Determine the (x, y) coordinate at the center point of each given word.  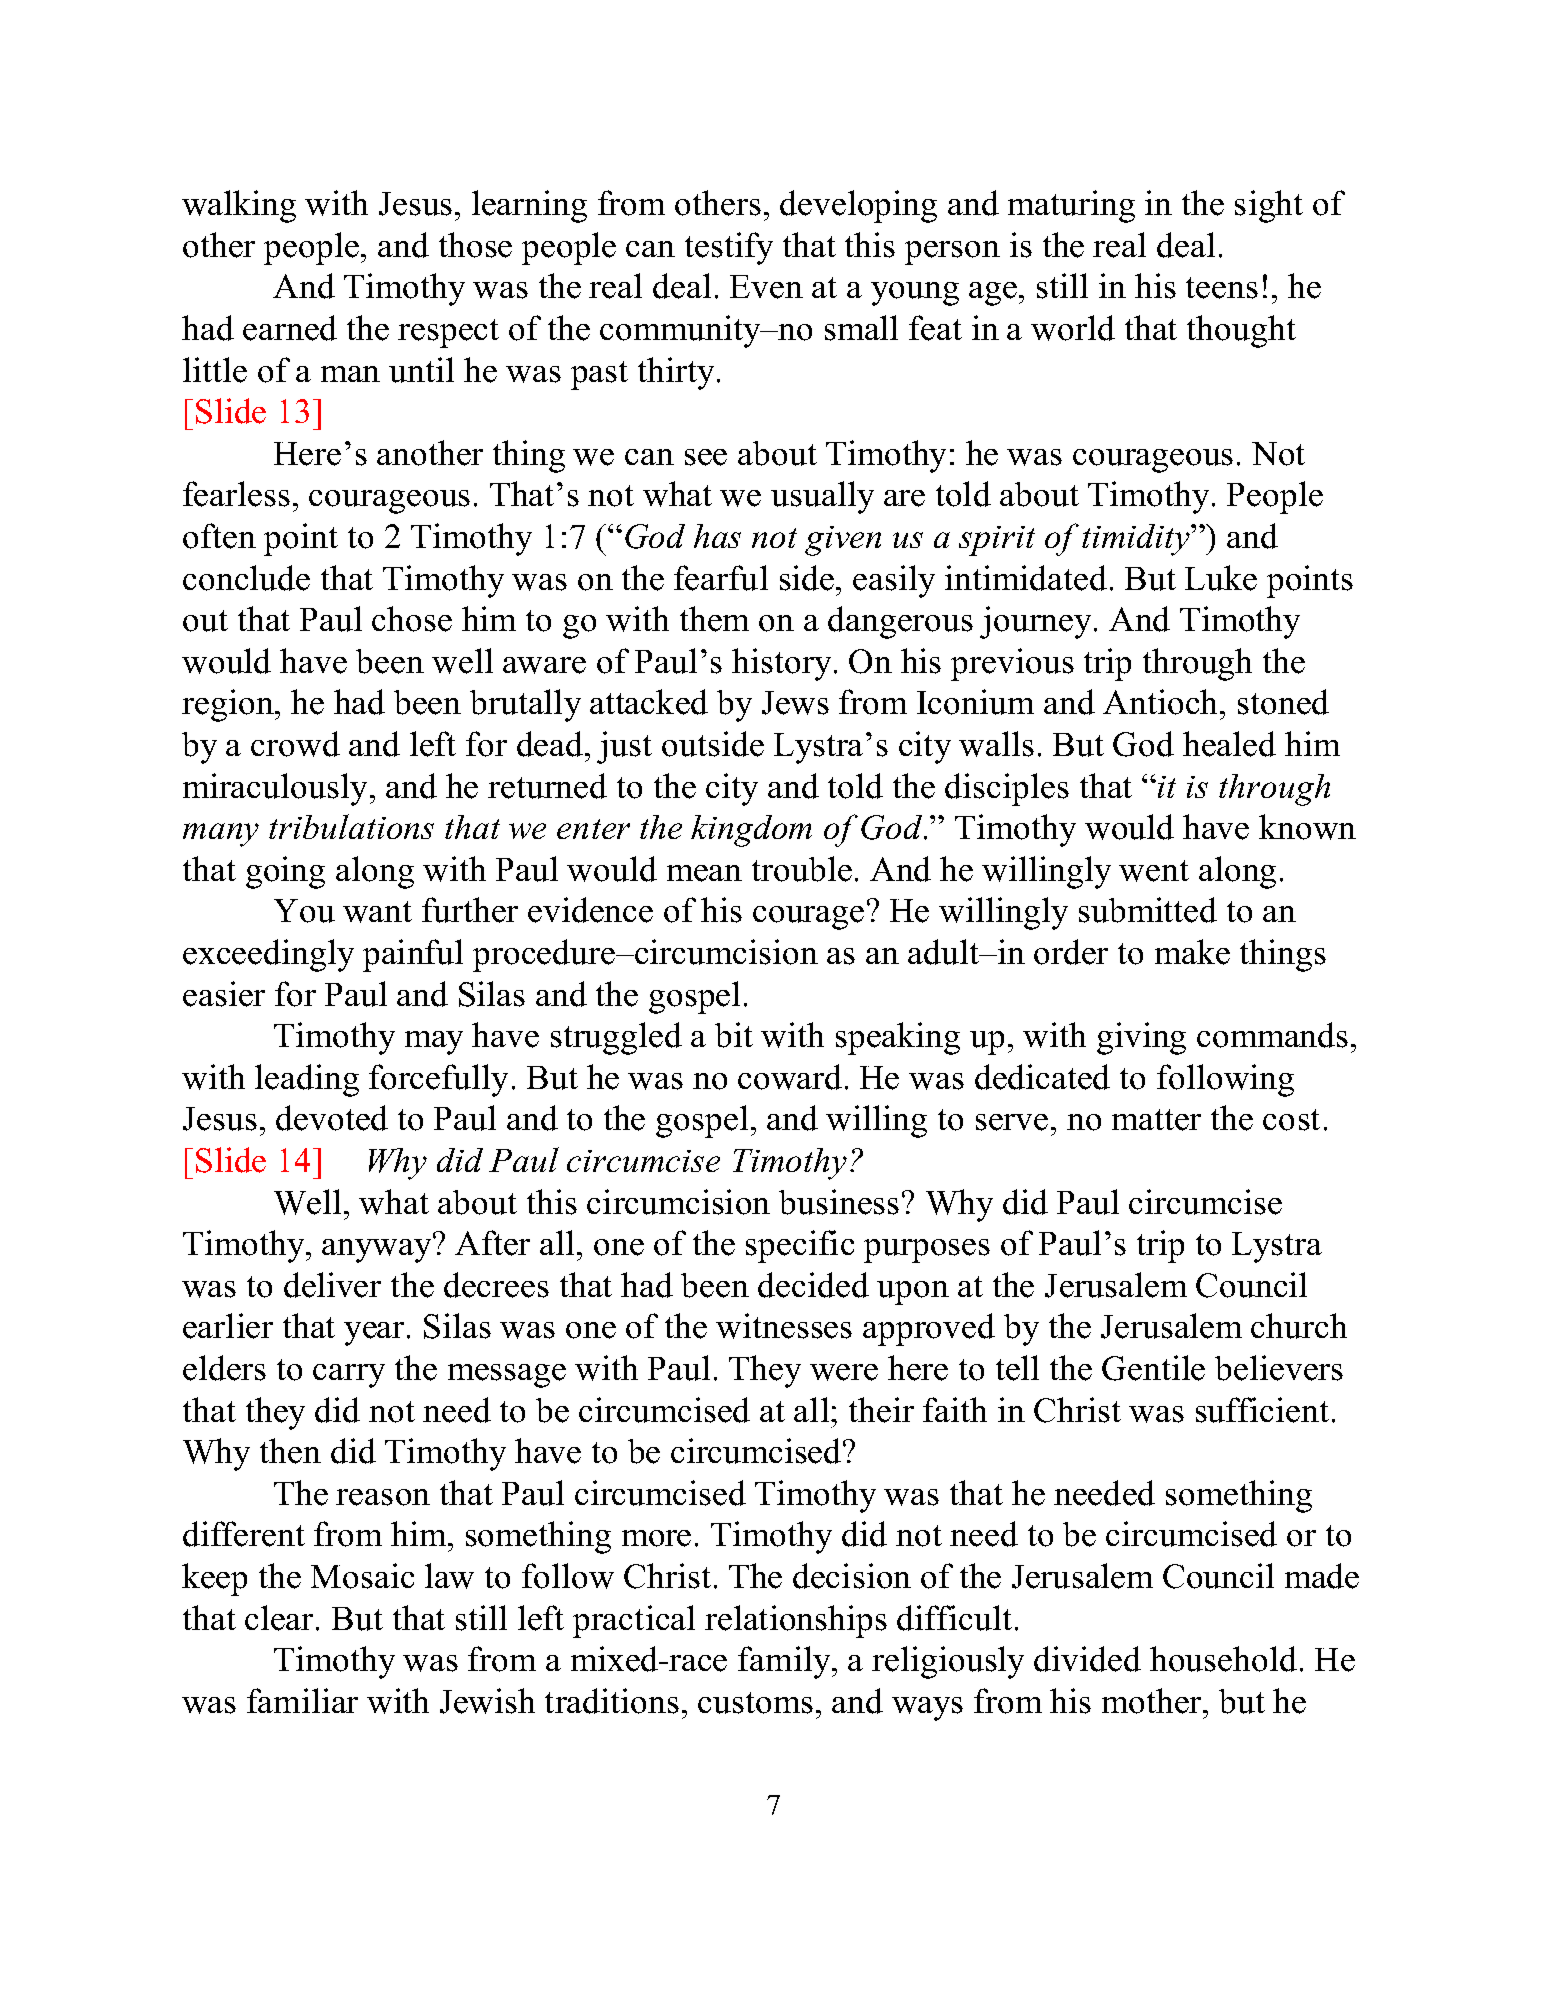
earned (290, 328)
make (1192, 952)
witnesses (784, 1326)
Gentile (1153, 1368)
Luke (1221, 578)
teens (1222, 288)
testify (729, 248)
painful (413, 955)
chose (412, 619)
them (714, 619)
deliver (332, 1285)
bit (734, 1035)
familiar (302, 1700)
